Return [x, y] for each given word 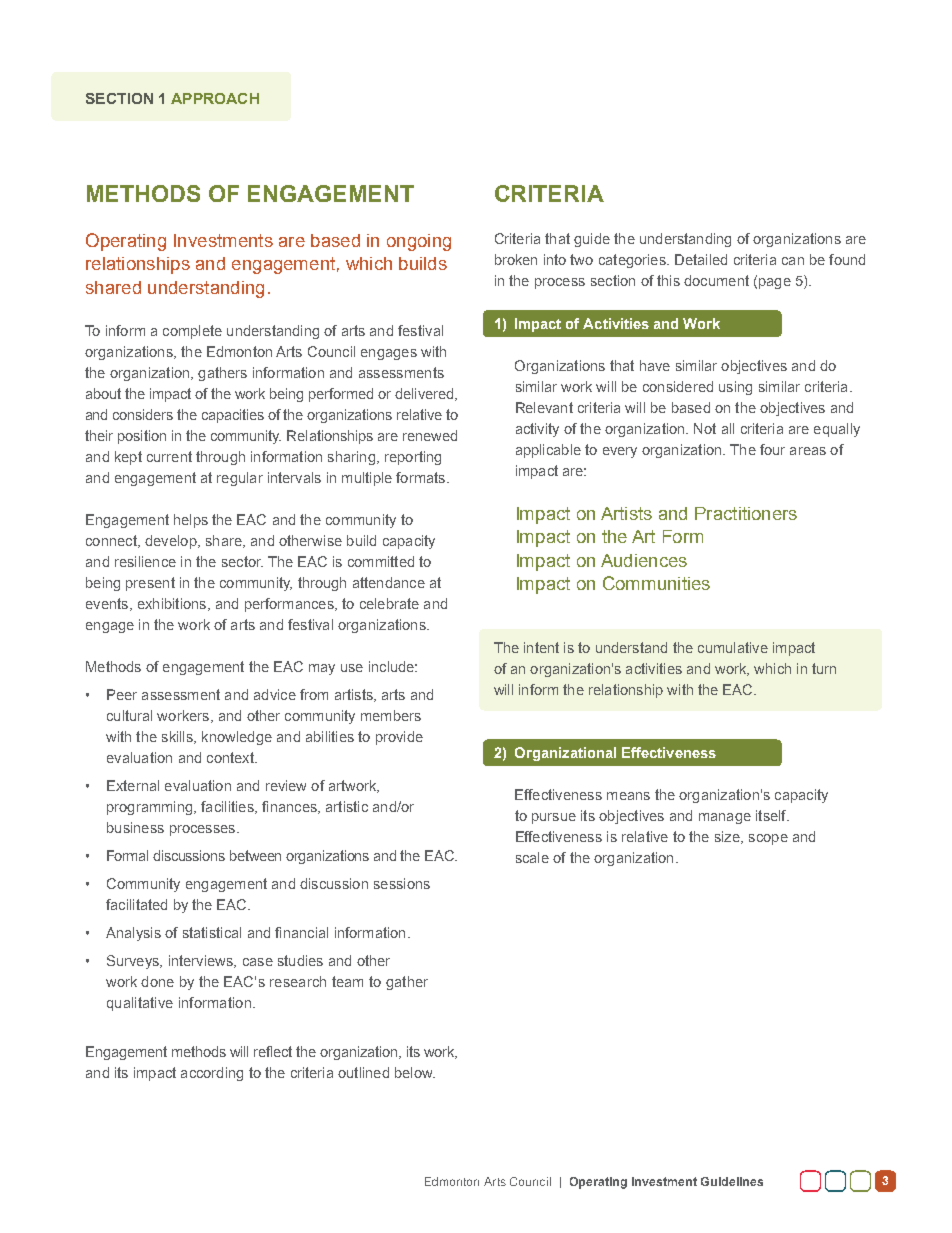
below [415, 1072]
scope [768, 839]
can [793, 261]
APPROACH [215, 98]
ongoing [419, 242]
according [212, 1074]
